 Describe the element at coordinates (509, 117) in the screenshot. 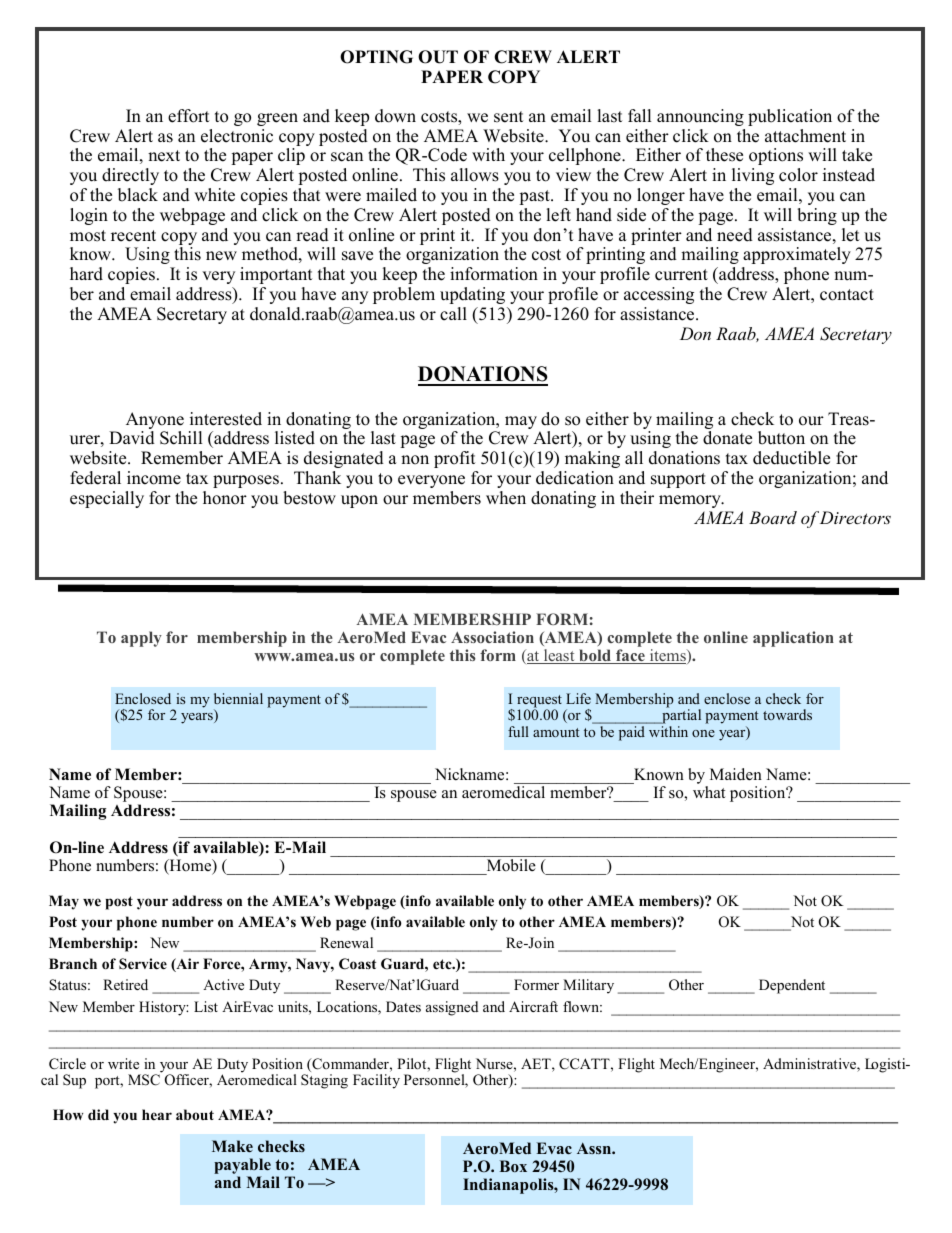

I see `sent` at that location.
